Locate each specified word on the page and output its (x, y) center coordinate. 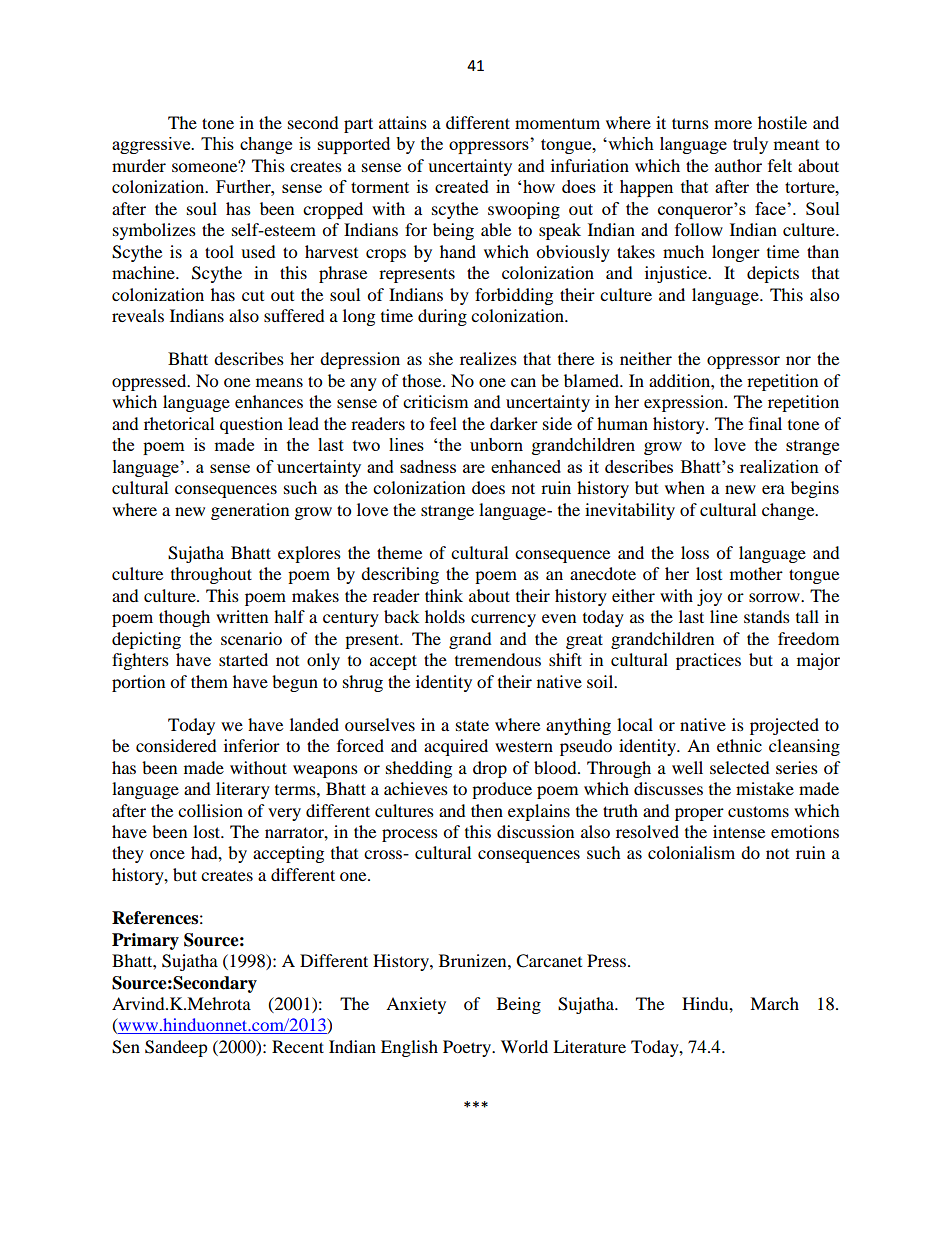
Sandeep (176, 1048)
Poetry (468, 1048)
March (774, 1003)
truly (750, 145)
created (462, 186)
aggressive (152, 145)
